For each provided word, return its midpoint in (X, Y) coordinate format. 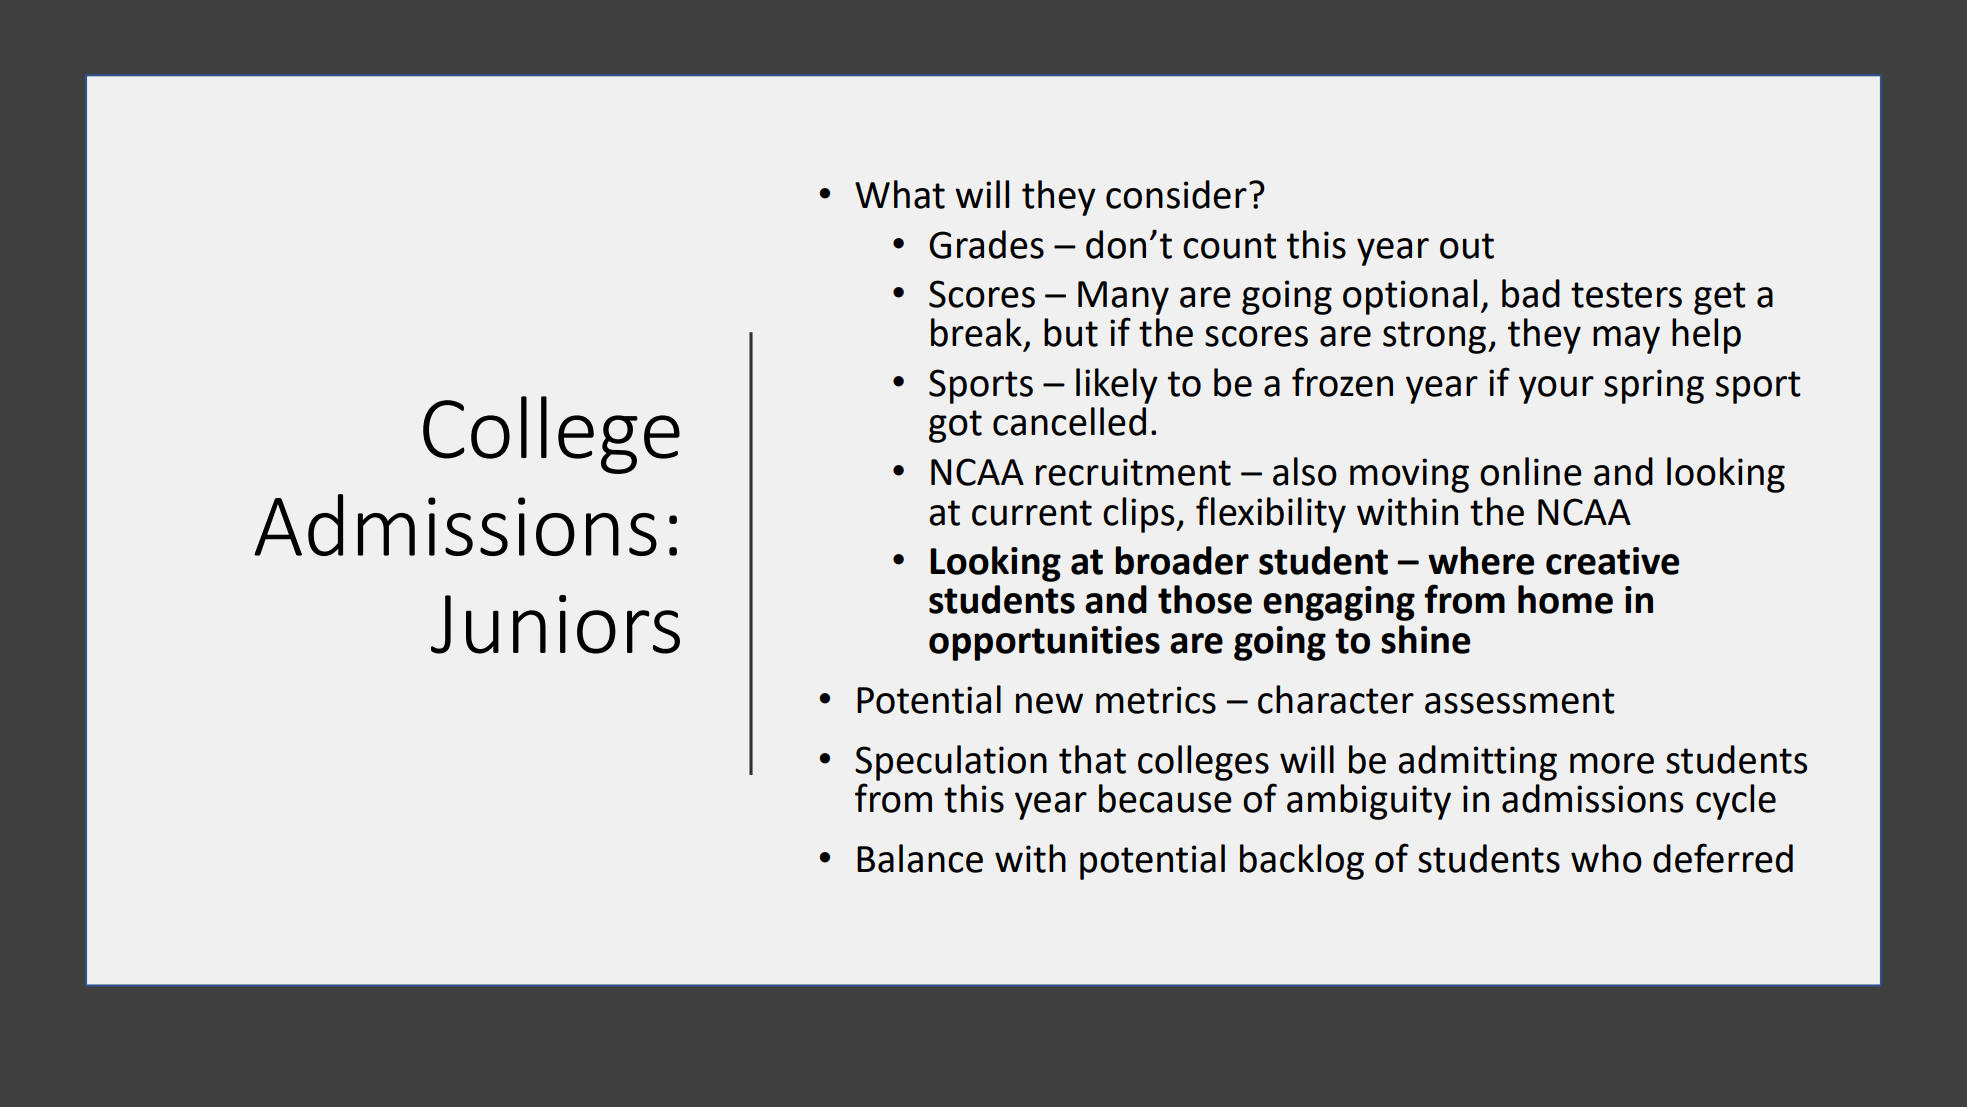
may (1626, 340)
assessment (1520, 701)
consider (1176, 194)
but (1071, 332)
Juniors (555, 624)
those (1205, 599)
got (955, 426)
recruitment (1133, 472)
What (900, 194)
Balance (920, 858)
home (1565, 599)
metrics (1156, 700)
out (1467, 246)
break (976, 332)
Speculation (951, 763)
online (1531, 471)
